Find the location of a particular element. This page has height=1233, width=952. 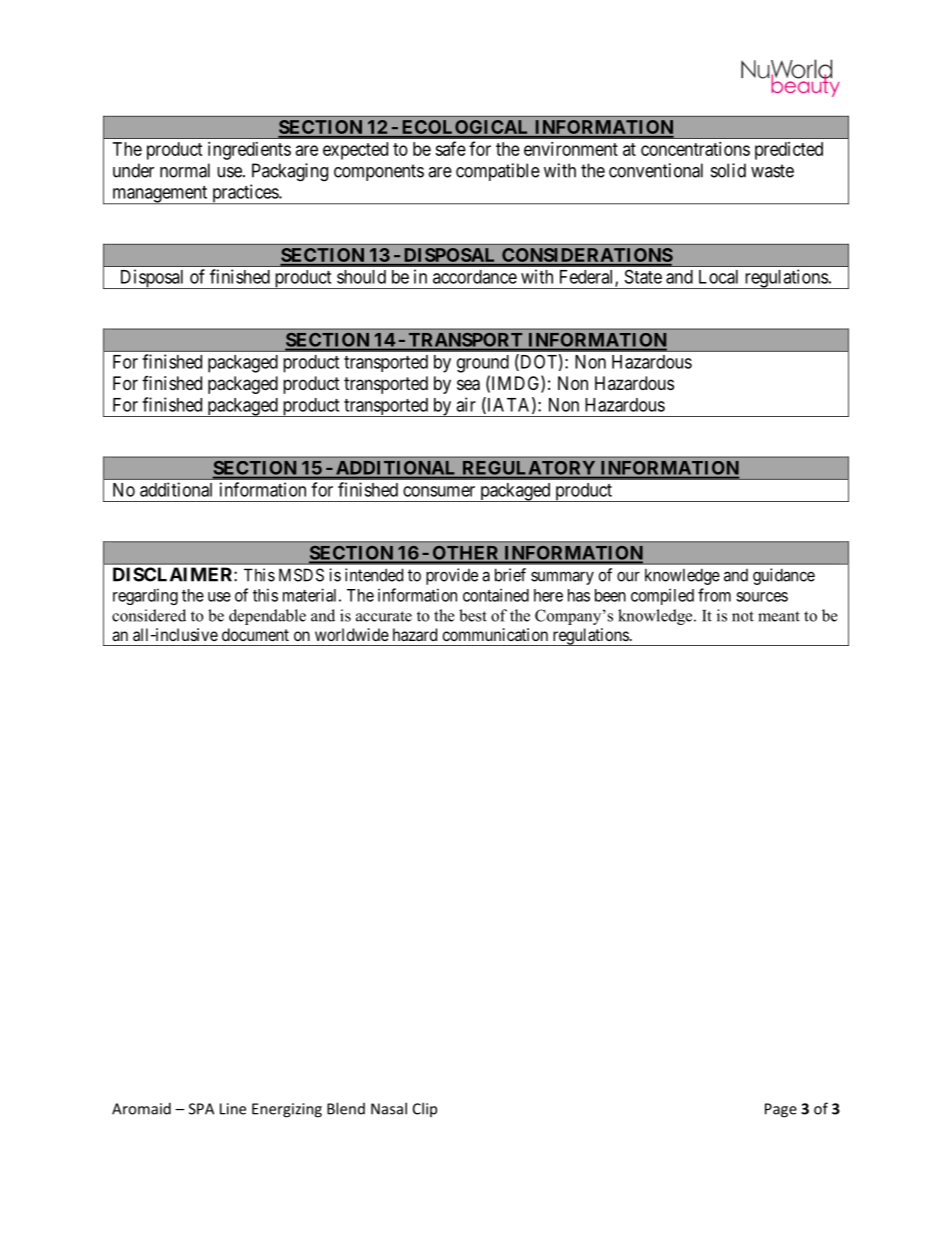

Clip is located at coordinates (425, 1109).
